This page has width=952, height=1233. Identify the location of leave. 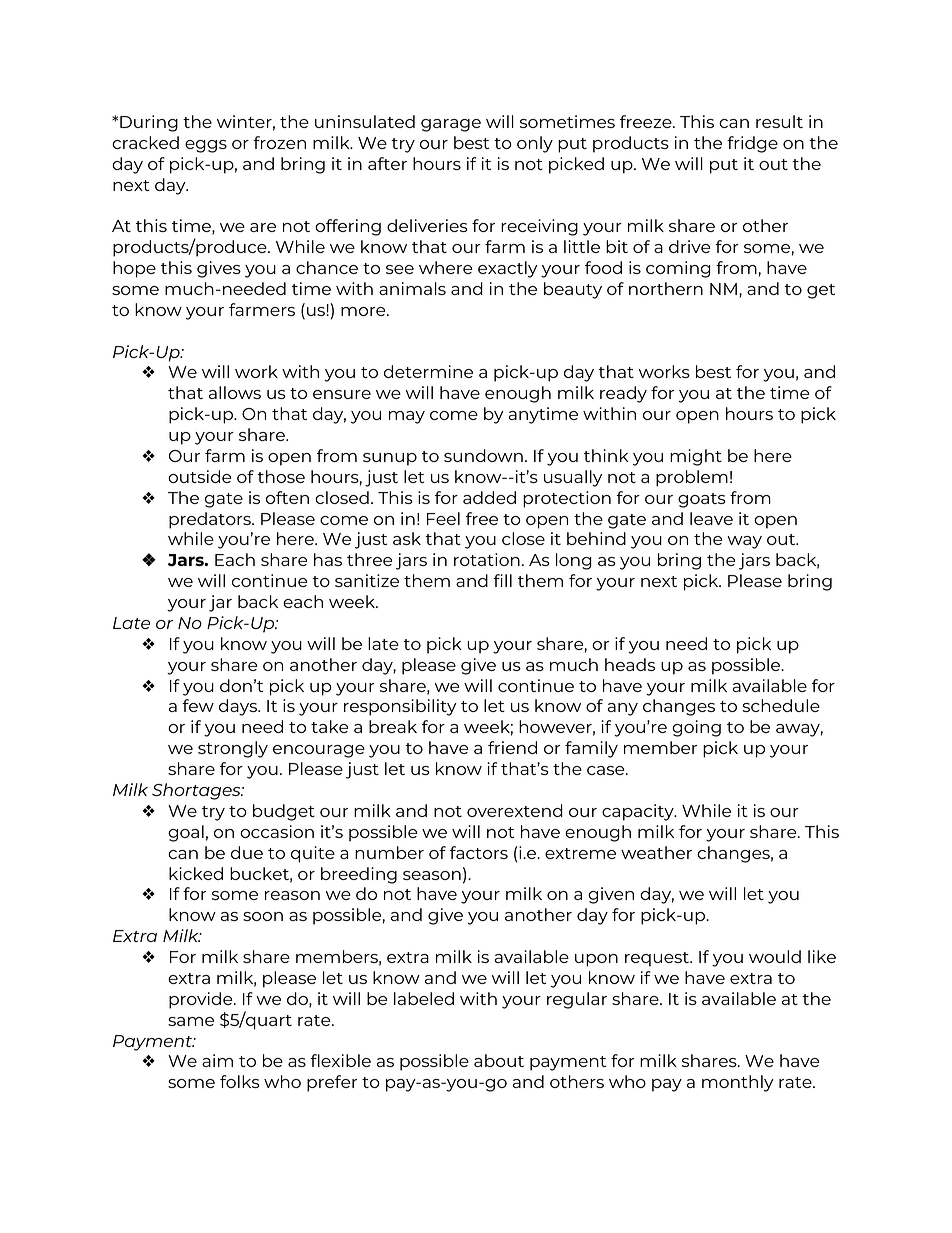
(711, 518).
